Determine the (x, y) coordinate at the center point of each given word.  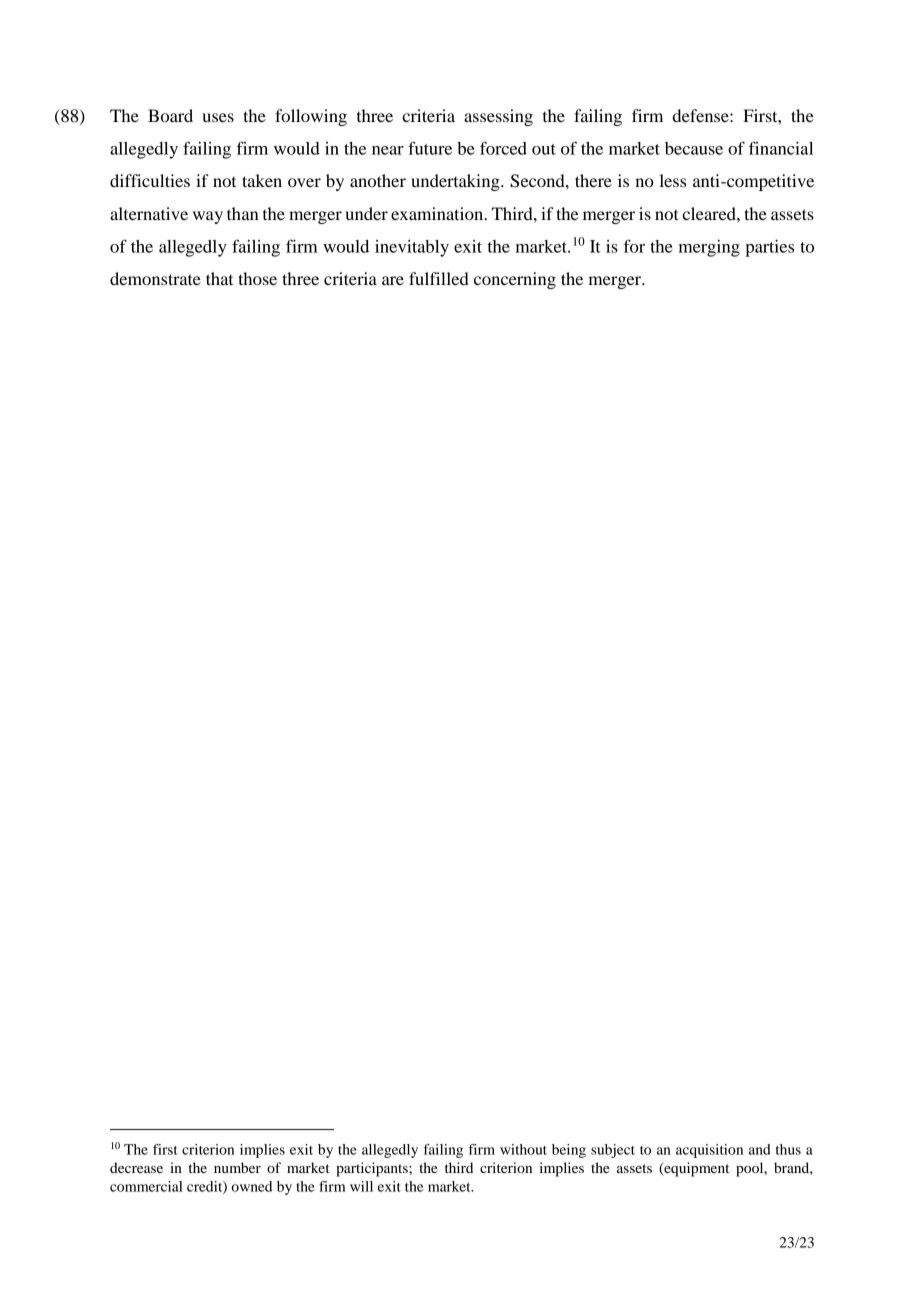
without (523, 1149)
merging (709, 248)
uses (218, 117)
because (694, 148)
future (430, 148)
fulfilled (439, 278)
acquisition (709, 1151)
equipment (695, 1169)
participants (373, 1169)
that (219, 278)
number (237, 1167)
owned (251, 1186)
